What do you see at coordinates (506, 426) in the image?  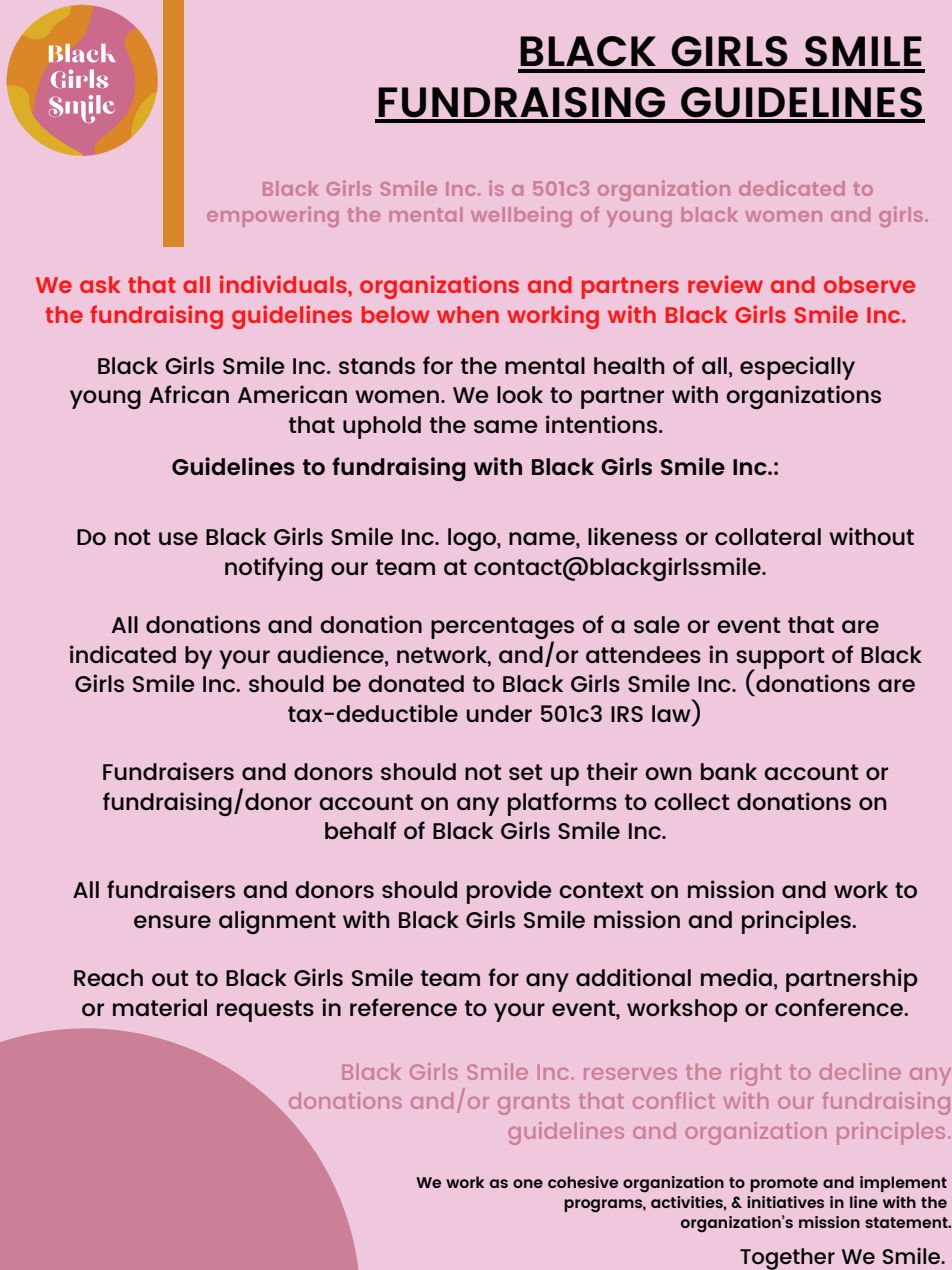 I see `same` at bounding box center [506, 426].
